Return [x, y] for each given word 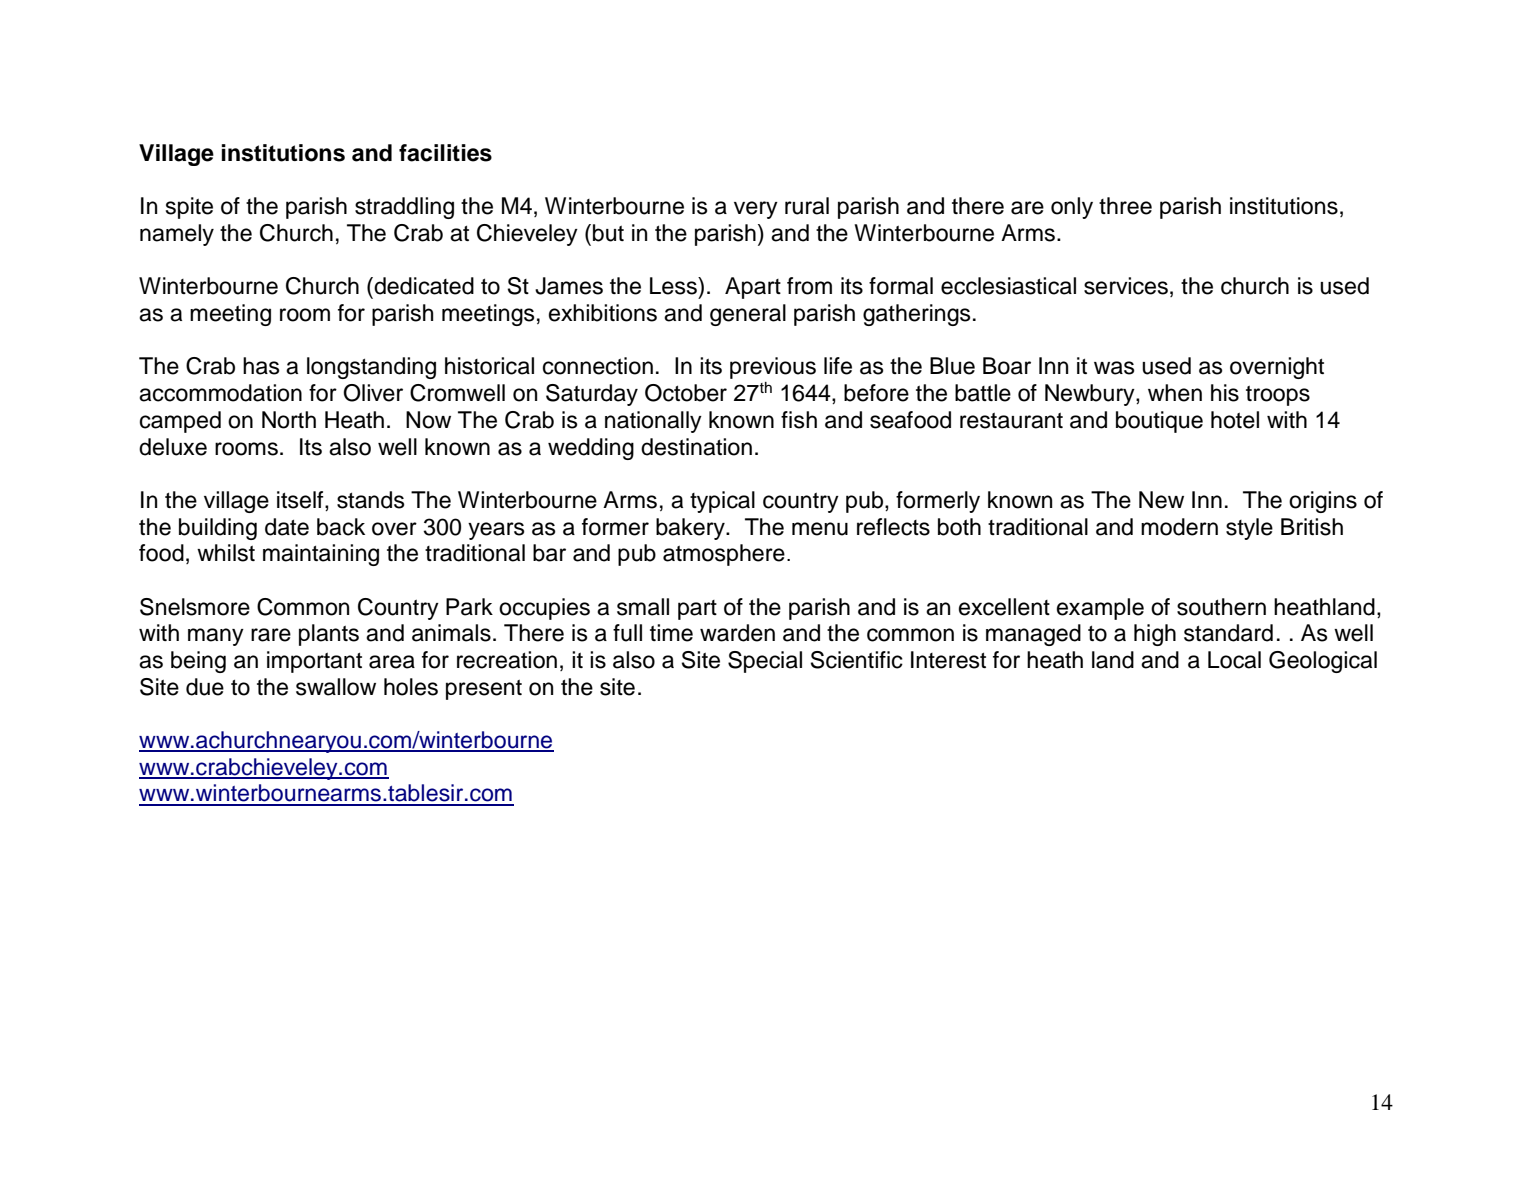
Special [765, 662]
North [289, 420]
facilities [445, 153]
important [314, 662]
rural [807, 206]
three [1125, 206]
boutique [1159, 422]
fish [799, 420]
